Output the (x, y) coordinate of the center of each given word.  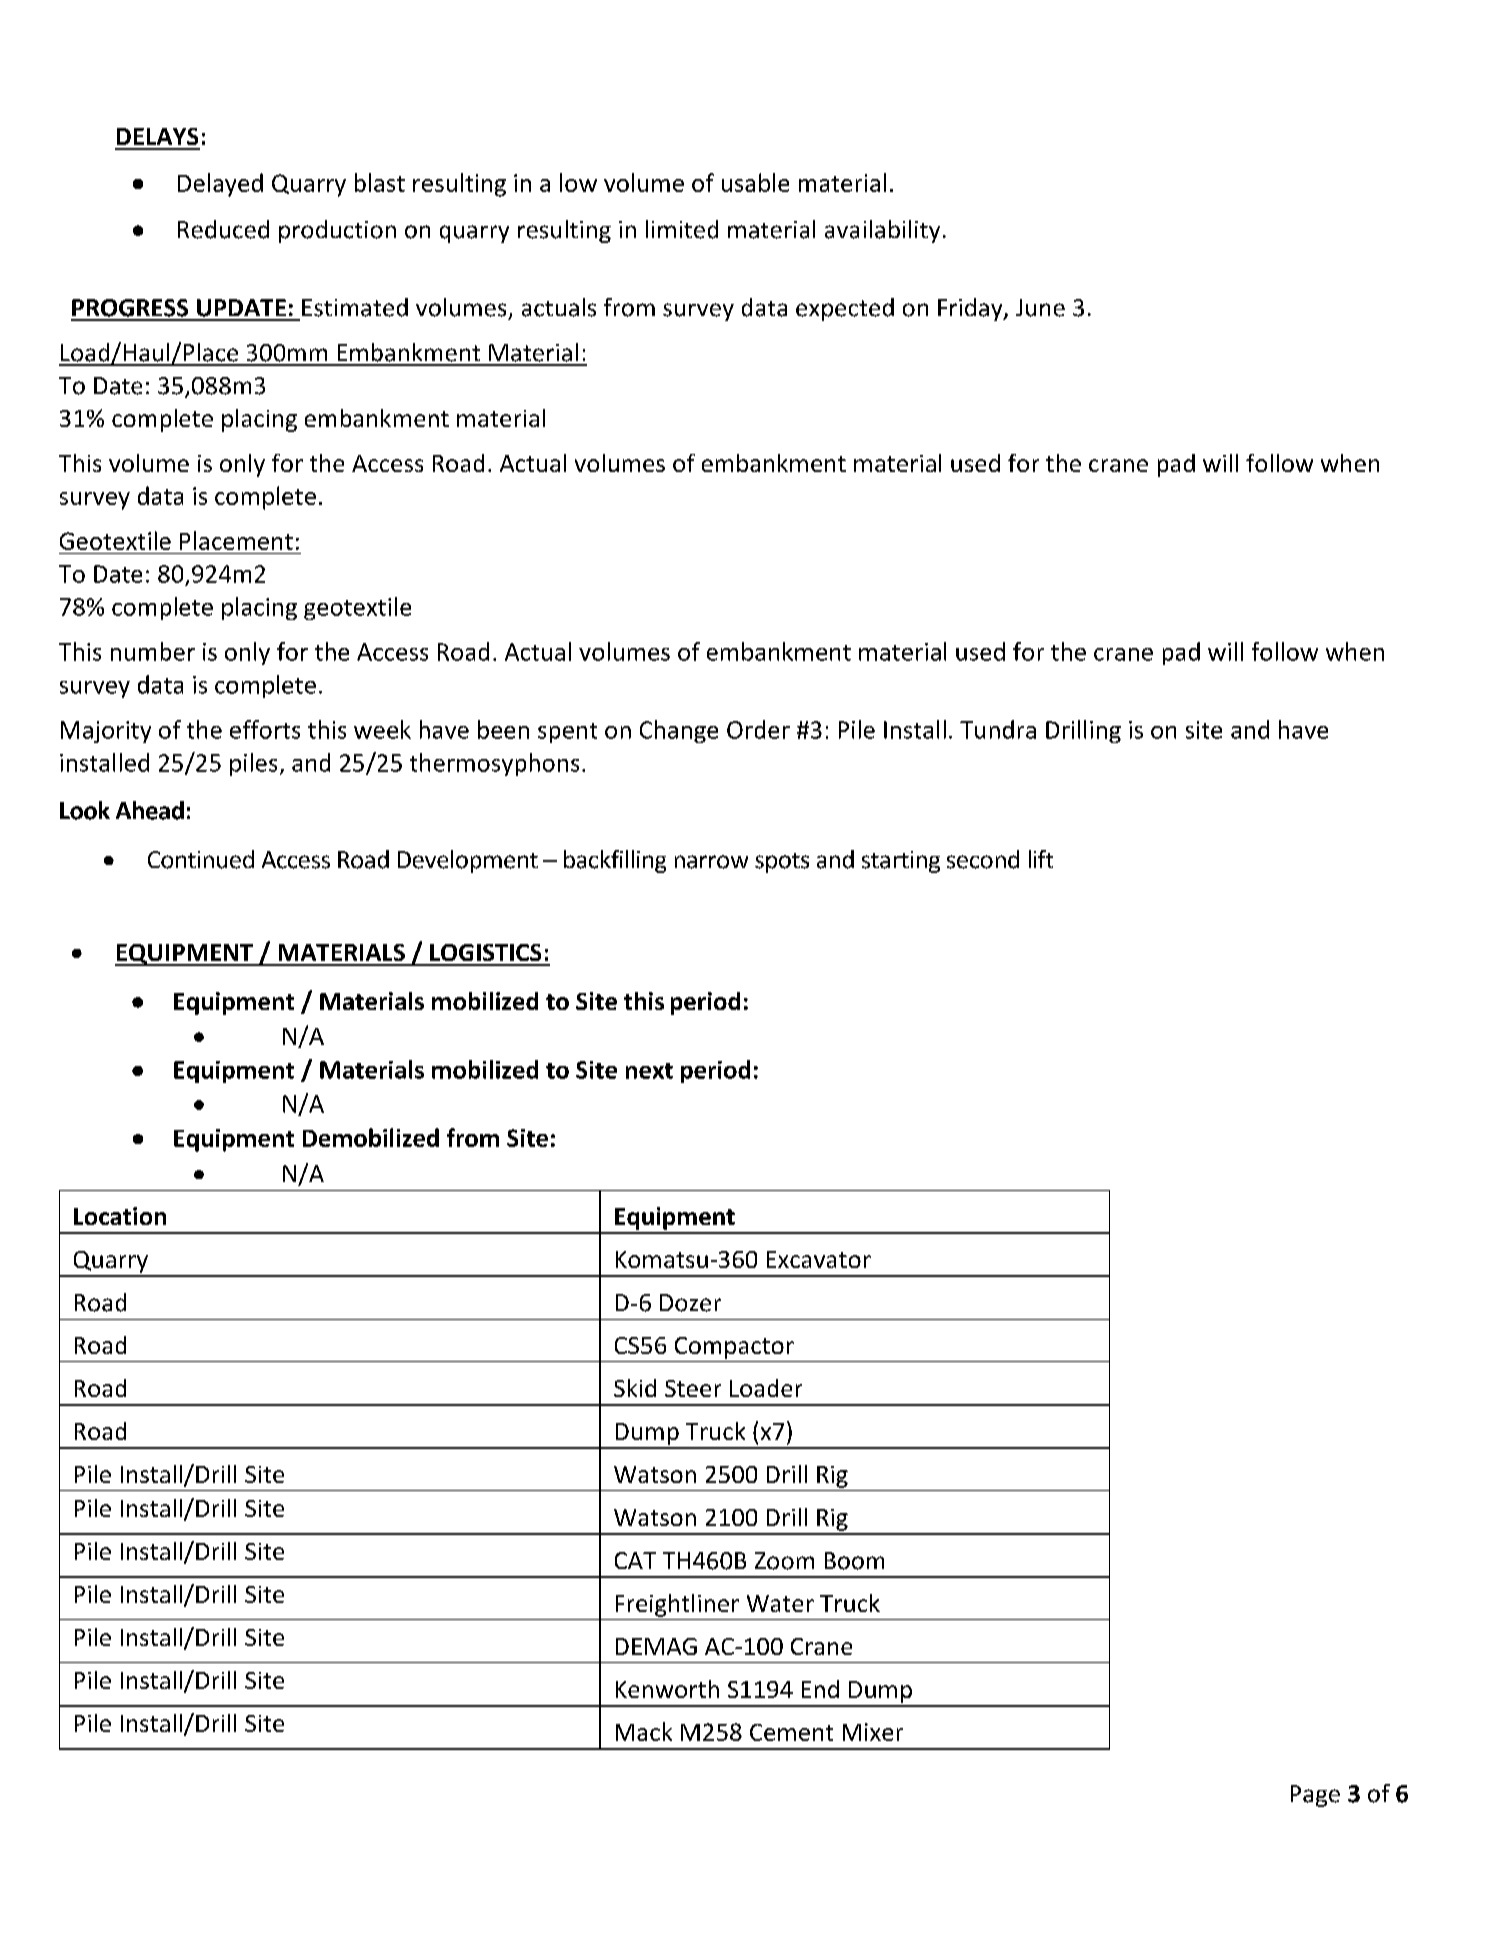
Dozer (690, 1303)
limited (682, 229)
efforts (265, 729)
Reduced (223, 229)
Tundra (998, 729)
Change (679, 731)
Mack (644, 1731)
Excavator (819, 1259)
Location (120, 1216)
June (1040, 308)
